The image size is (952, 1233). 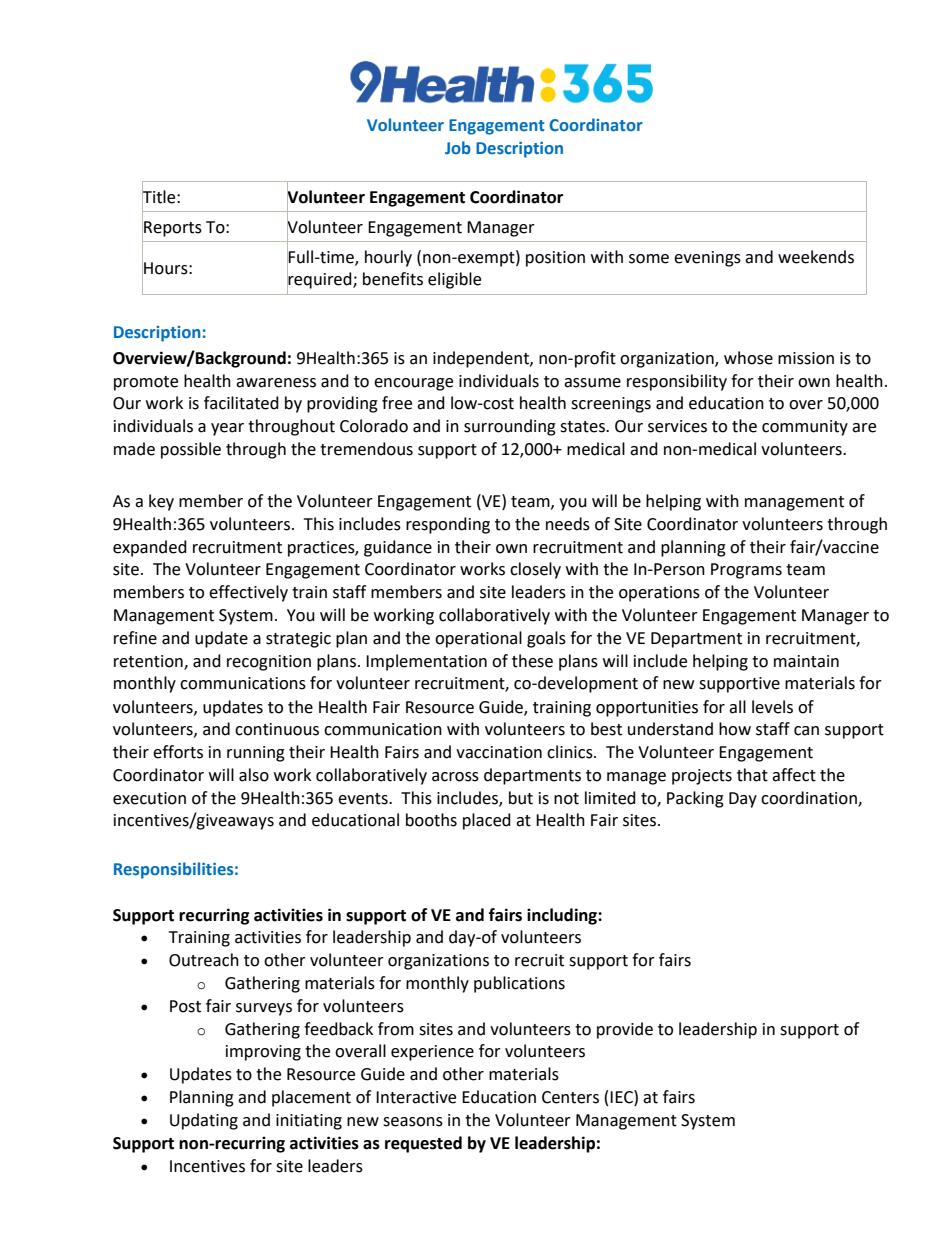 What do you see at coordinates (695, 799) in the screenshot?
I see `Packing` at bounding box center [695, 799].
